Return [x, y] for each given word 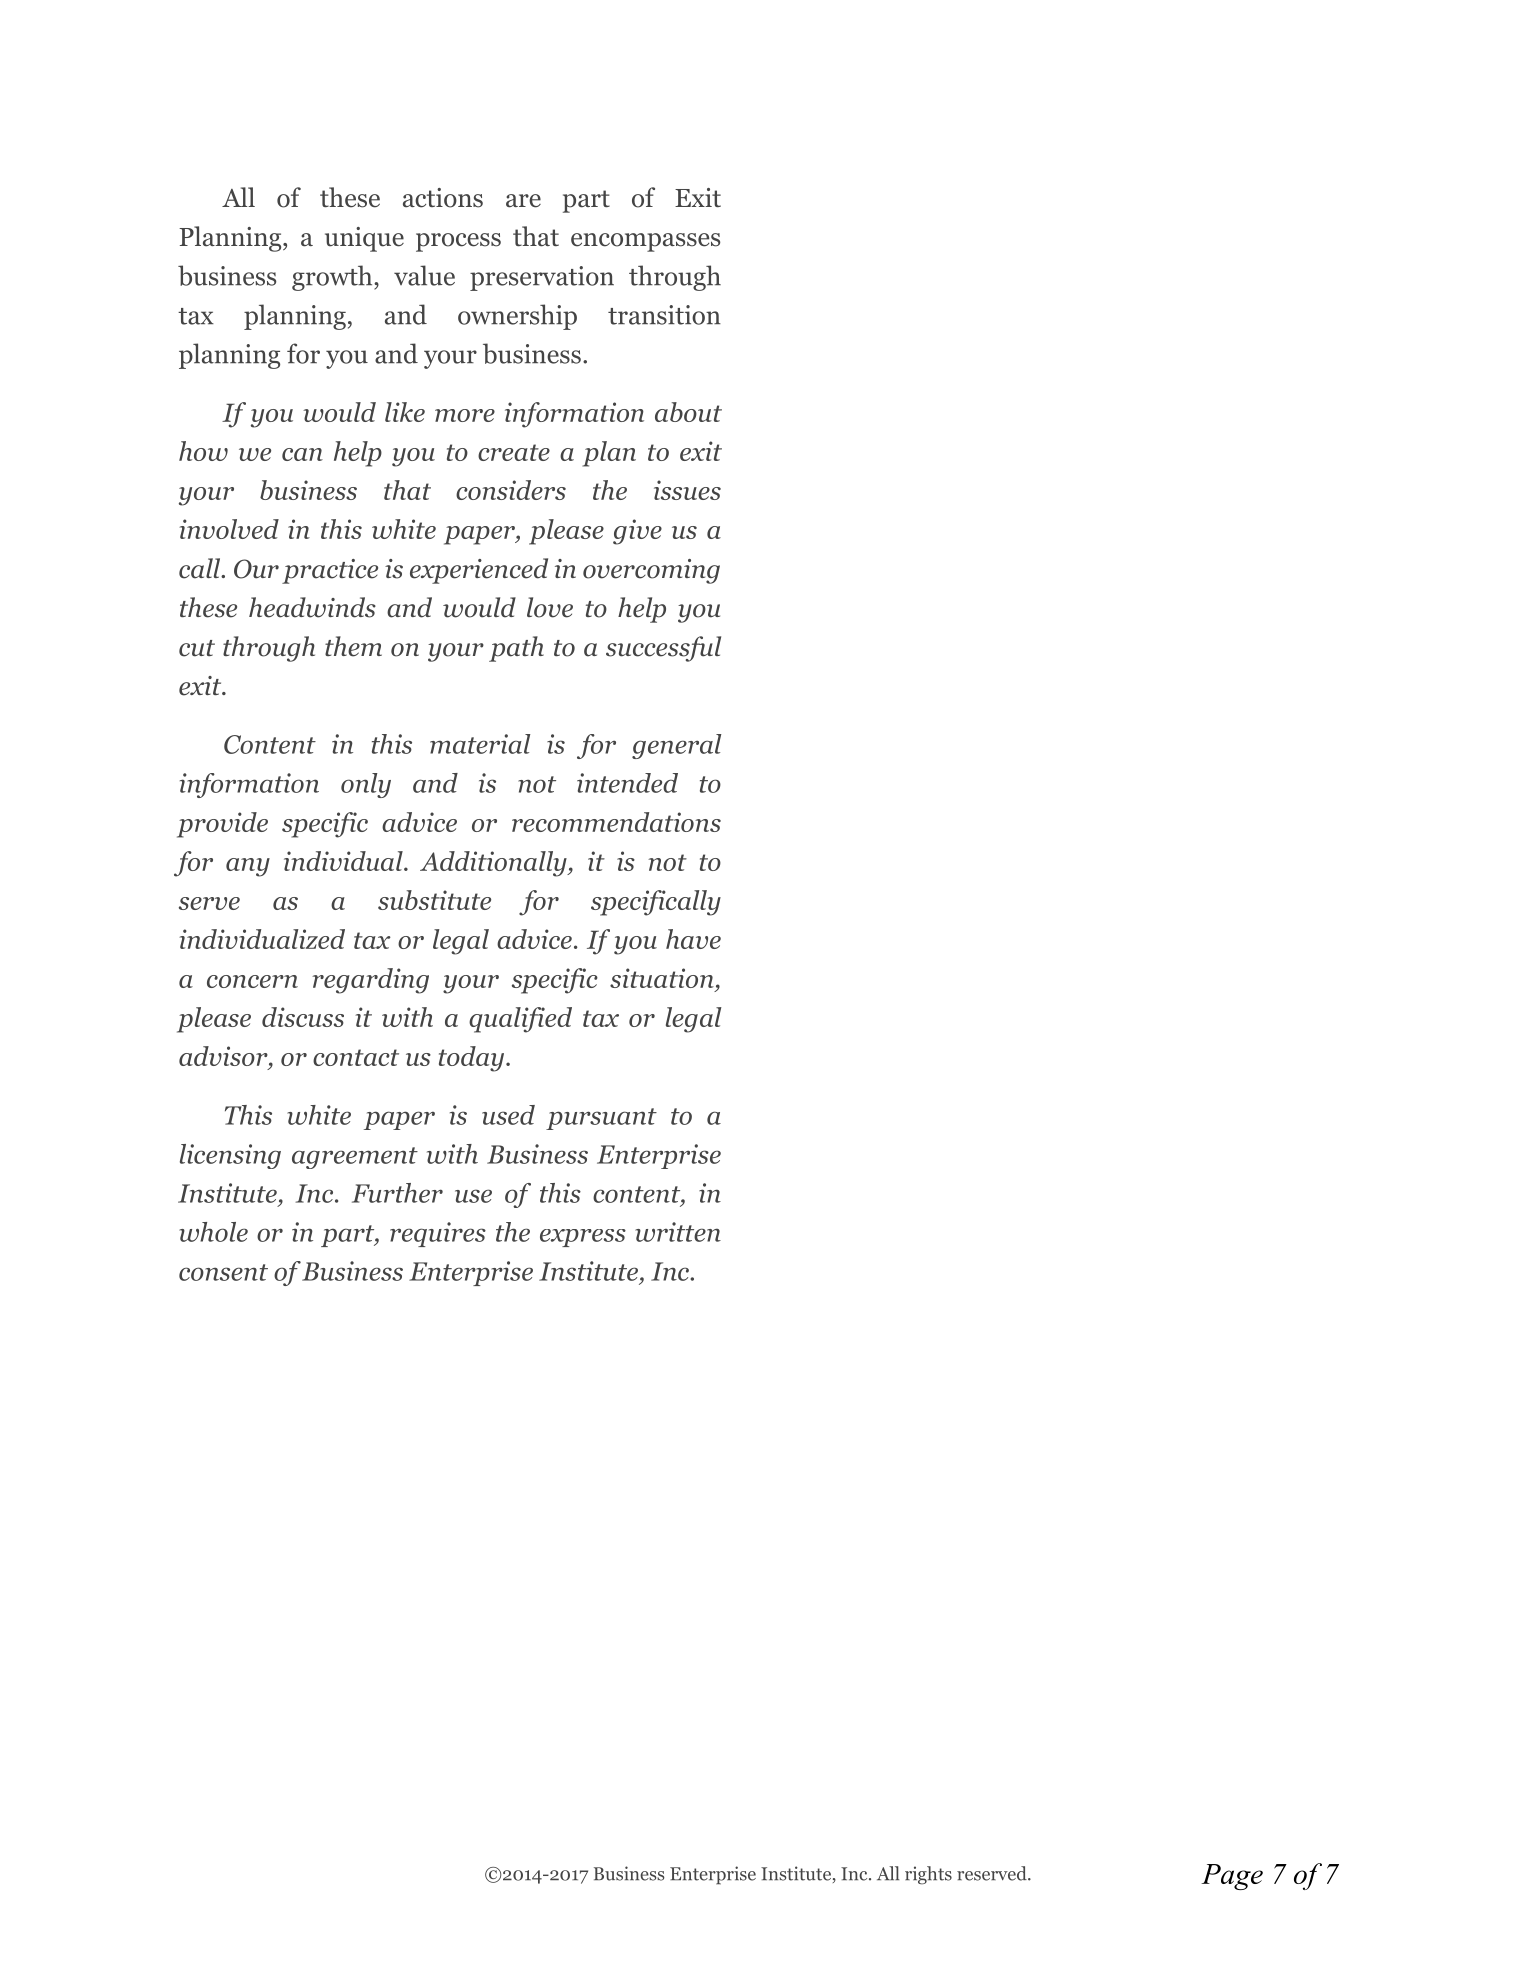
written [678, 1232]
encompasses [645, 242]
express [583, 1238]
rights [928, 1875]
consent [223, 1272]
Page [1232, 1877]
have [693, 939]
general [676, 746]
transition [664, 315]
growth [333, 278]
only [366, 785]
